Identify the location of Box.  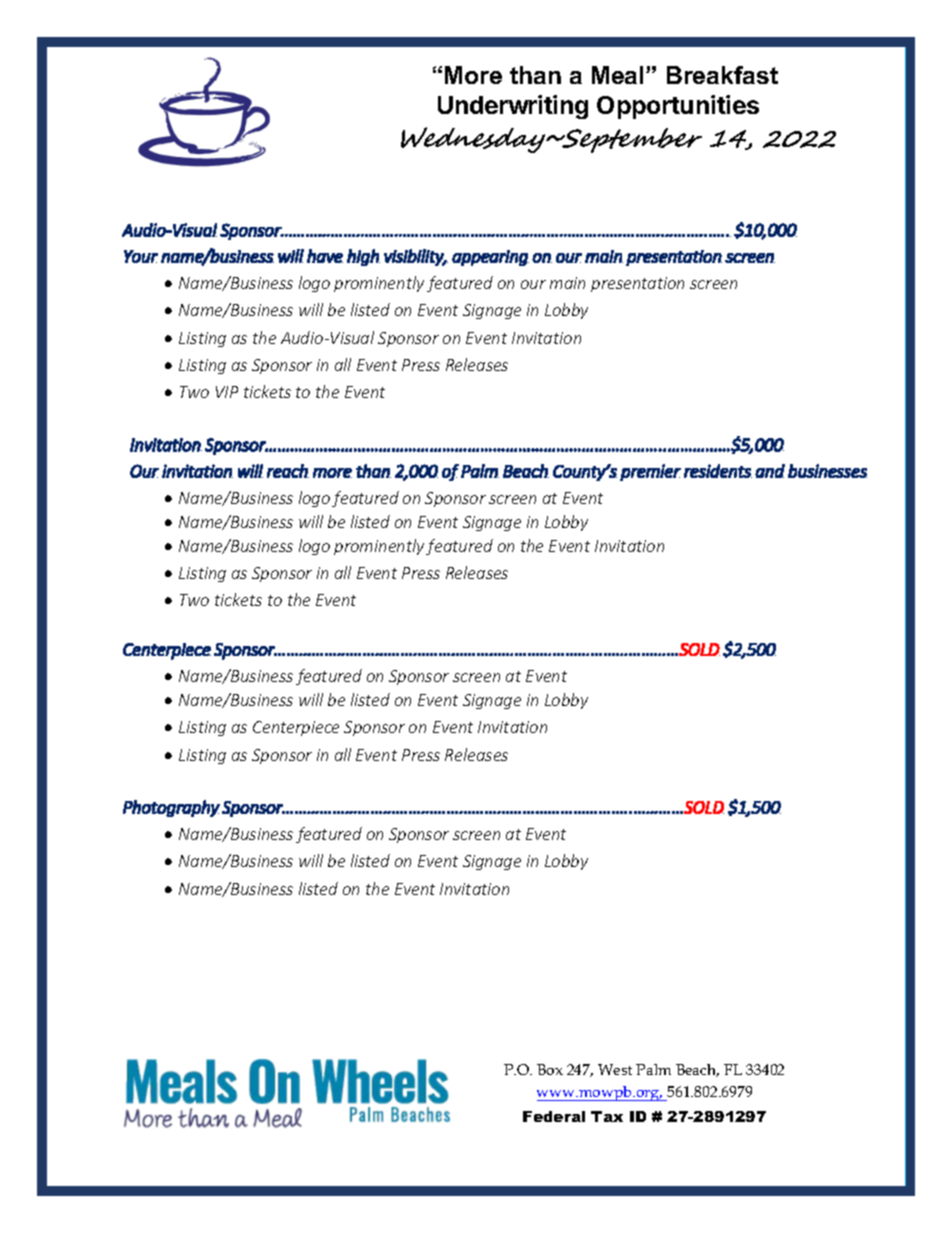
(550, 1069).
